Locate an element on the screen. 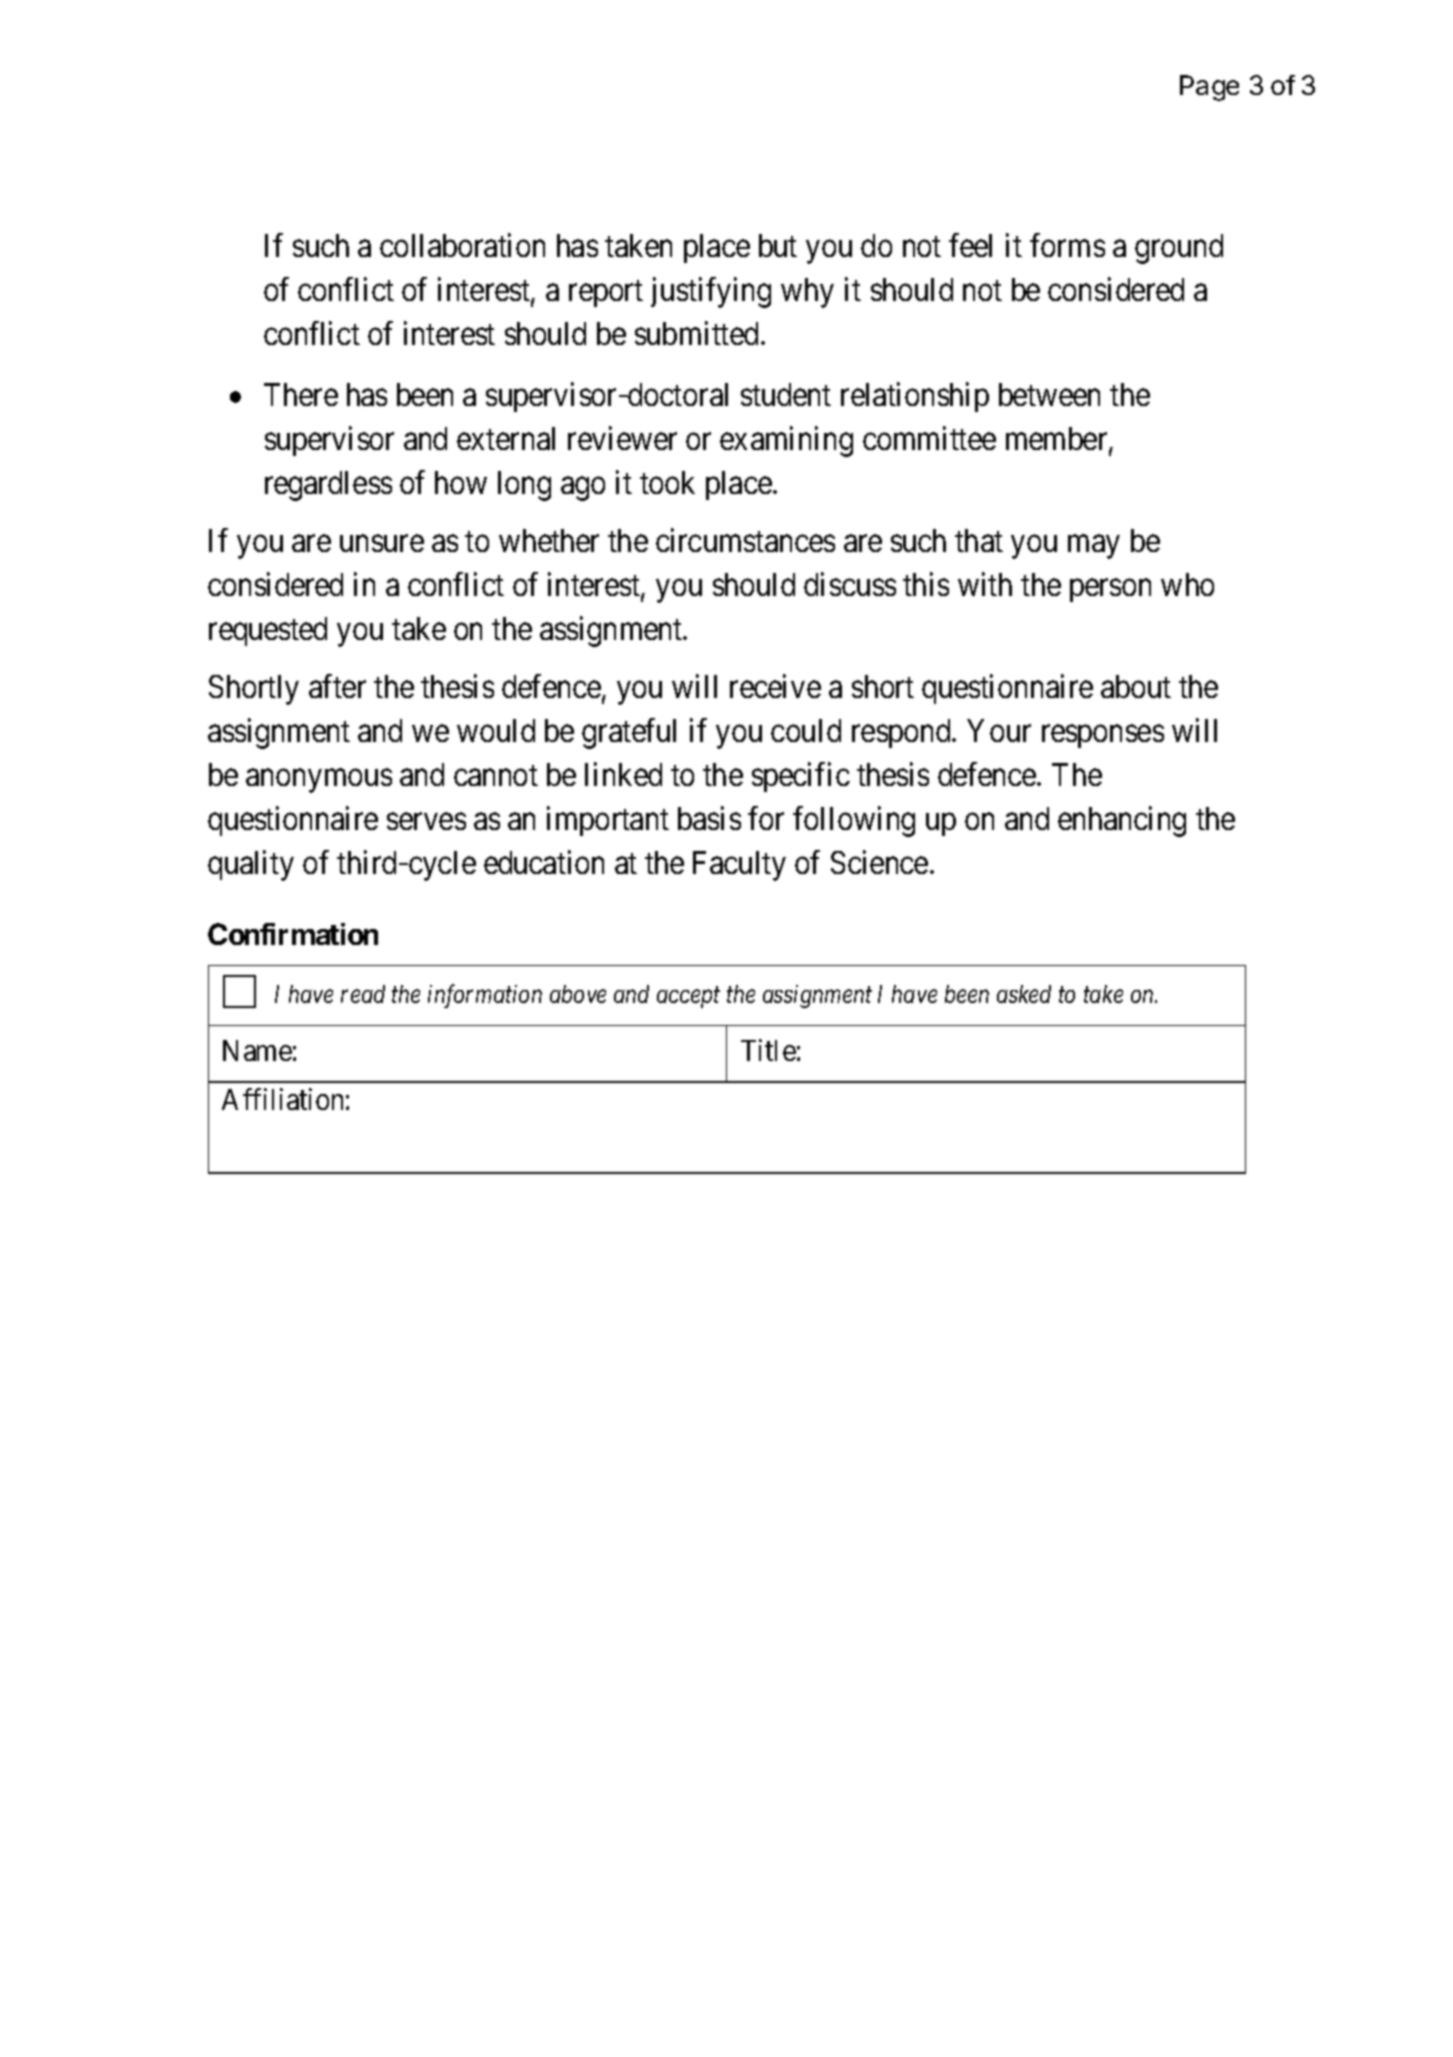 This screenshot has height=2057, width=1453. There is located at coordinates (301, 394).
